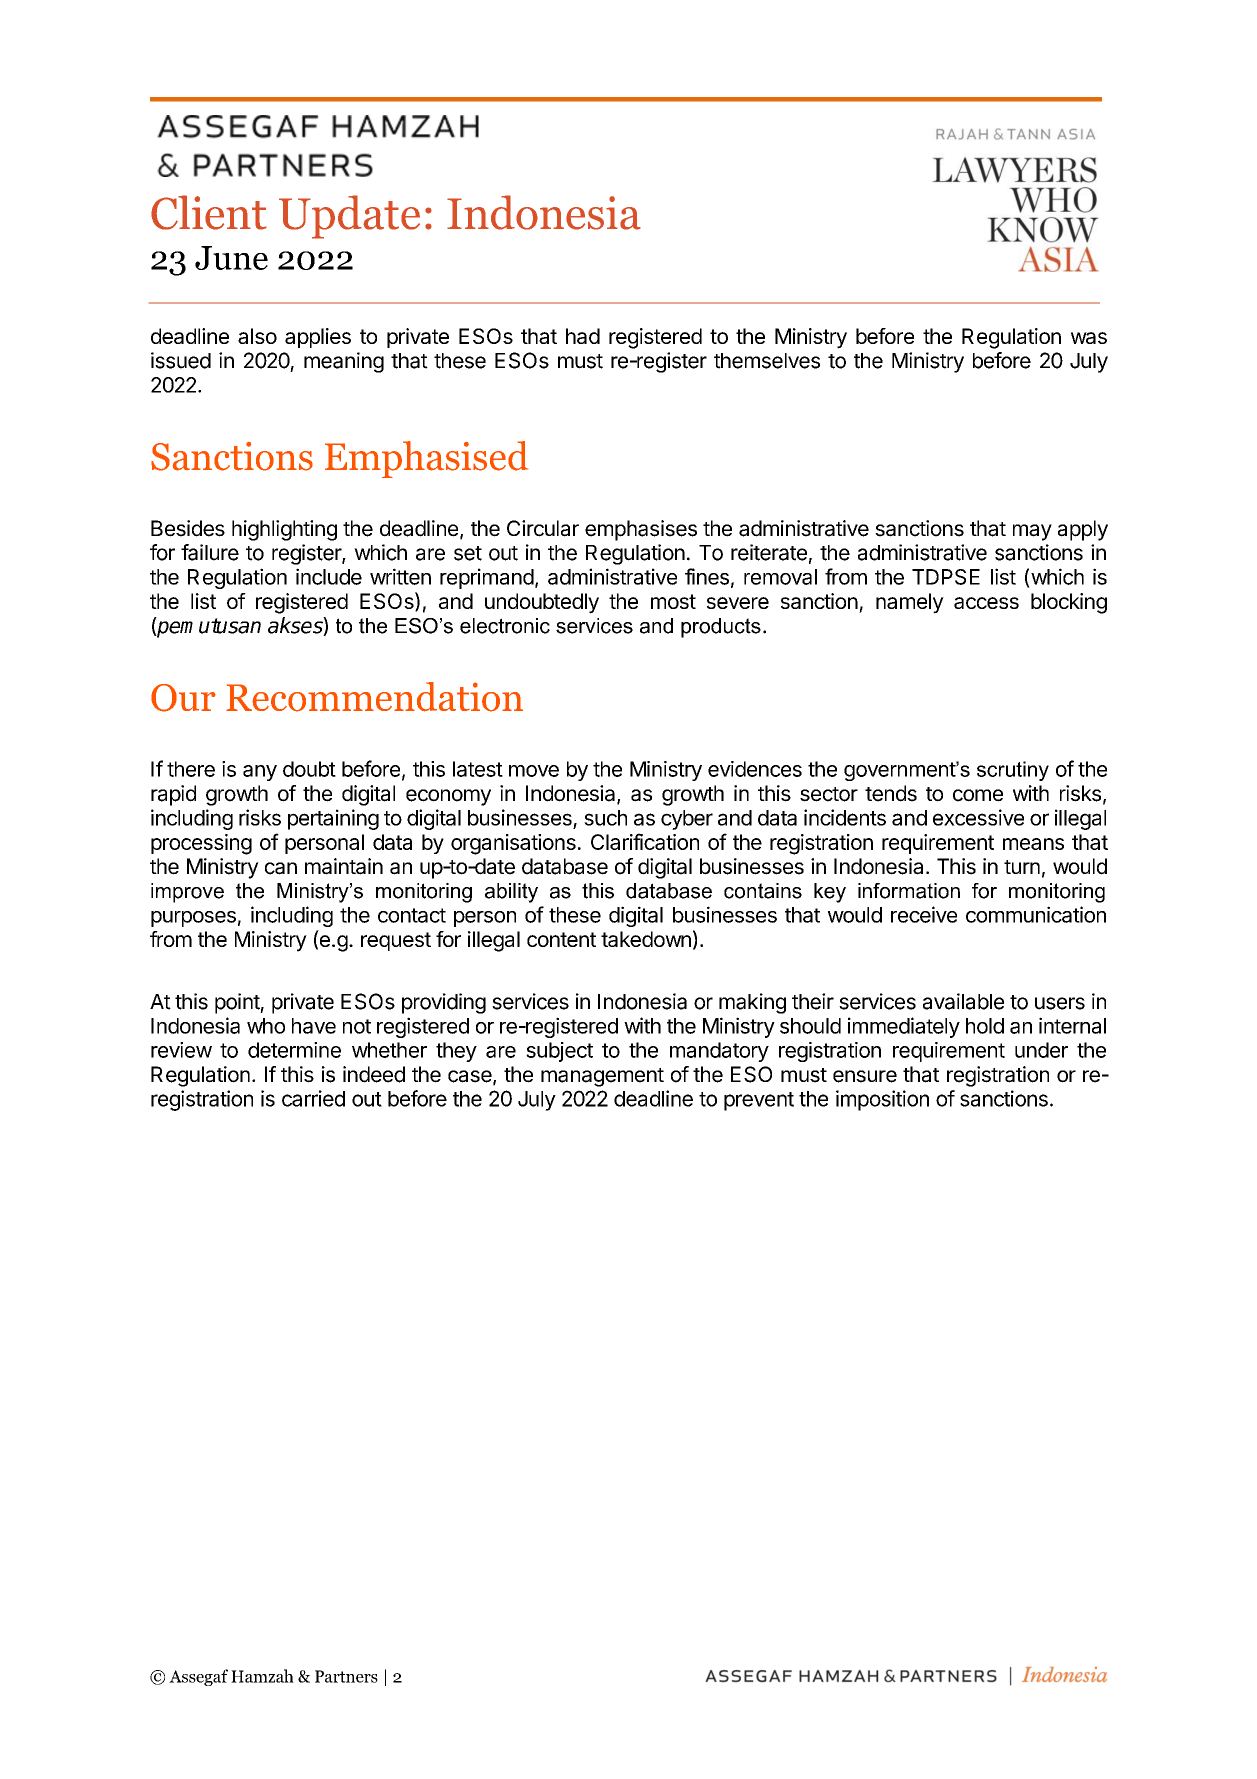 The height and width of the screenshot is (1779, 1257). I want to click on receive, so click(924, 914).
